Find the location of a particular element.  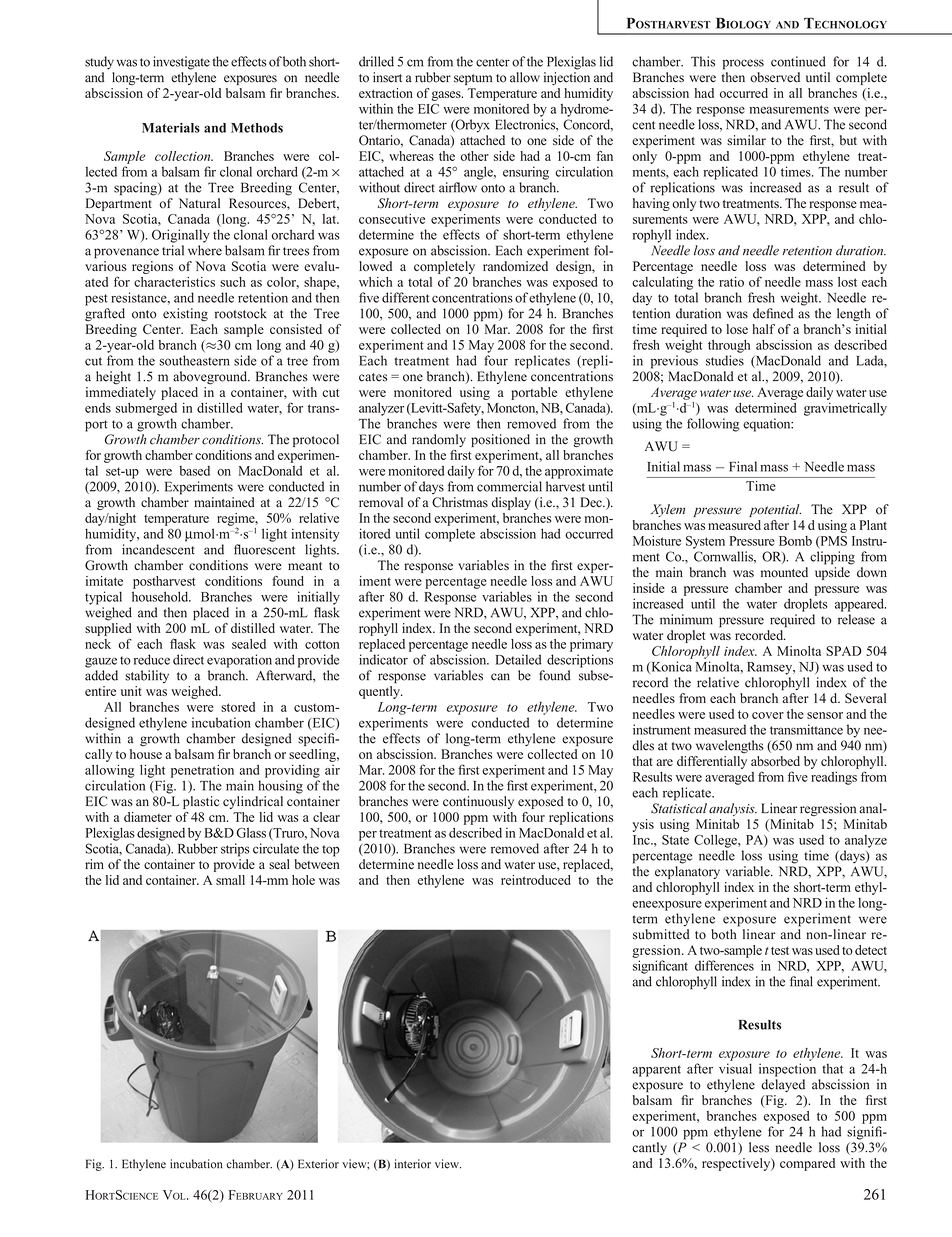

reduce is located at coordinates (152, 659).
